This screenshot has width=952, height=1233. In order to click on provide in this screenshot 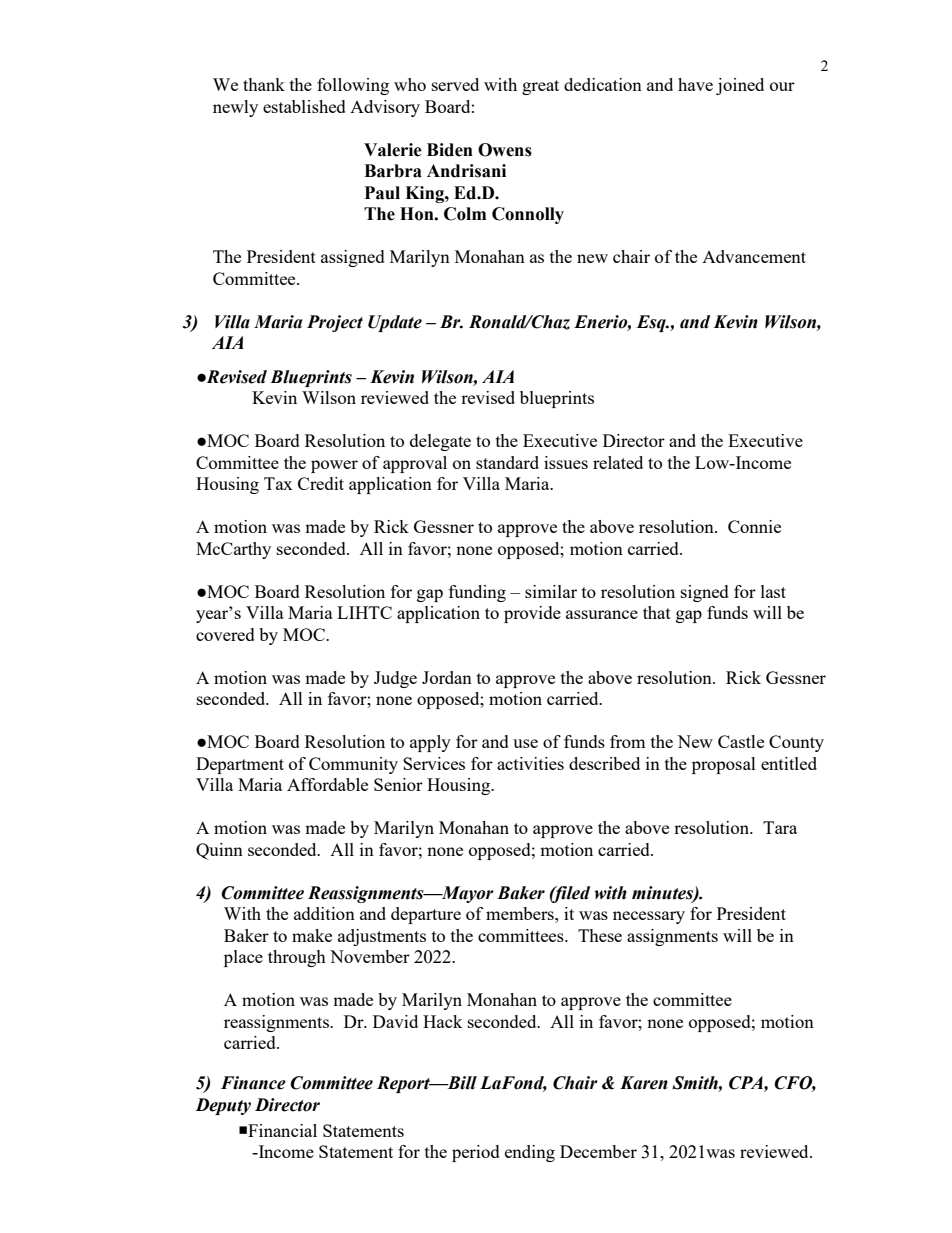, I will do `click(532, 614)`.
